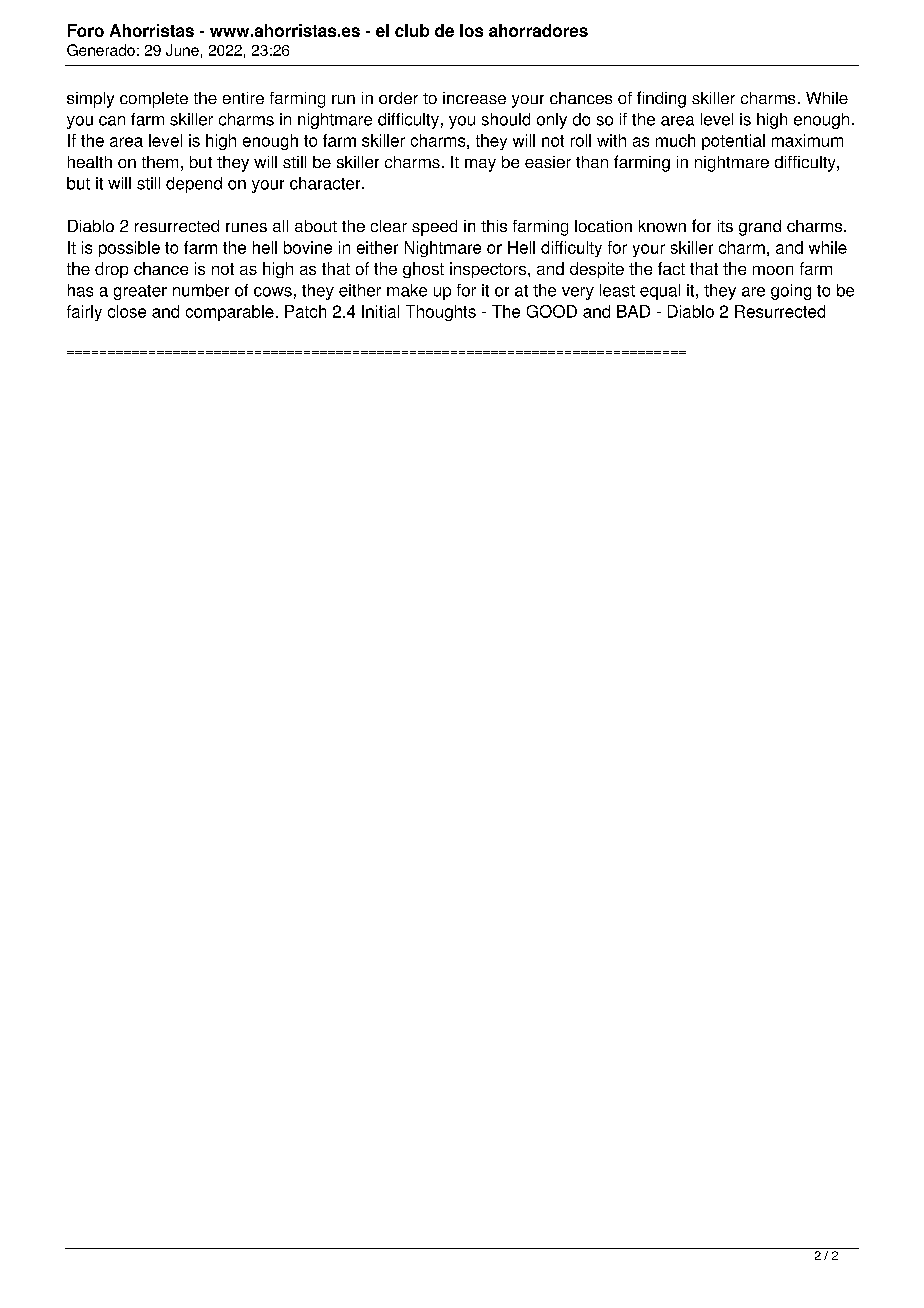 The width and height of the screenshot is (924, 1308). What do you see at coordinates (592, 162) in the screenshot?
I see `than` at bounding box center [592, 162].
